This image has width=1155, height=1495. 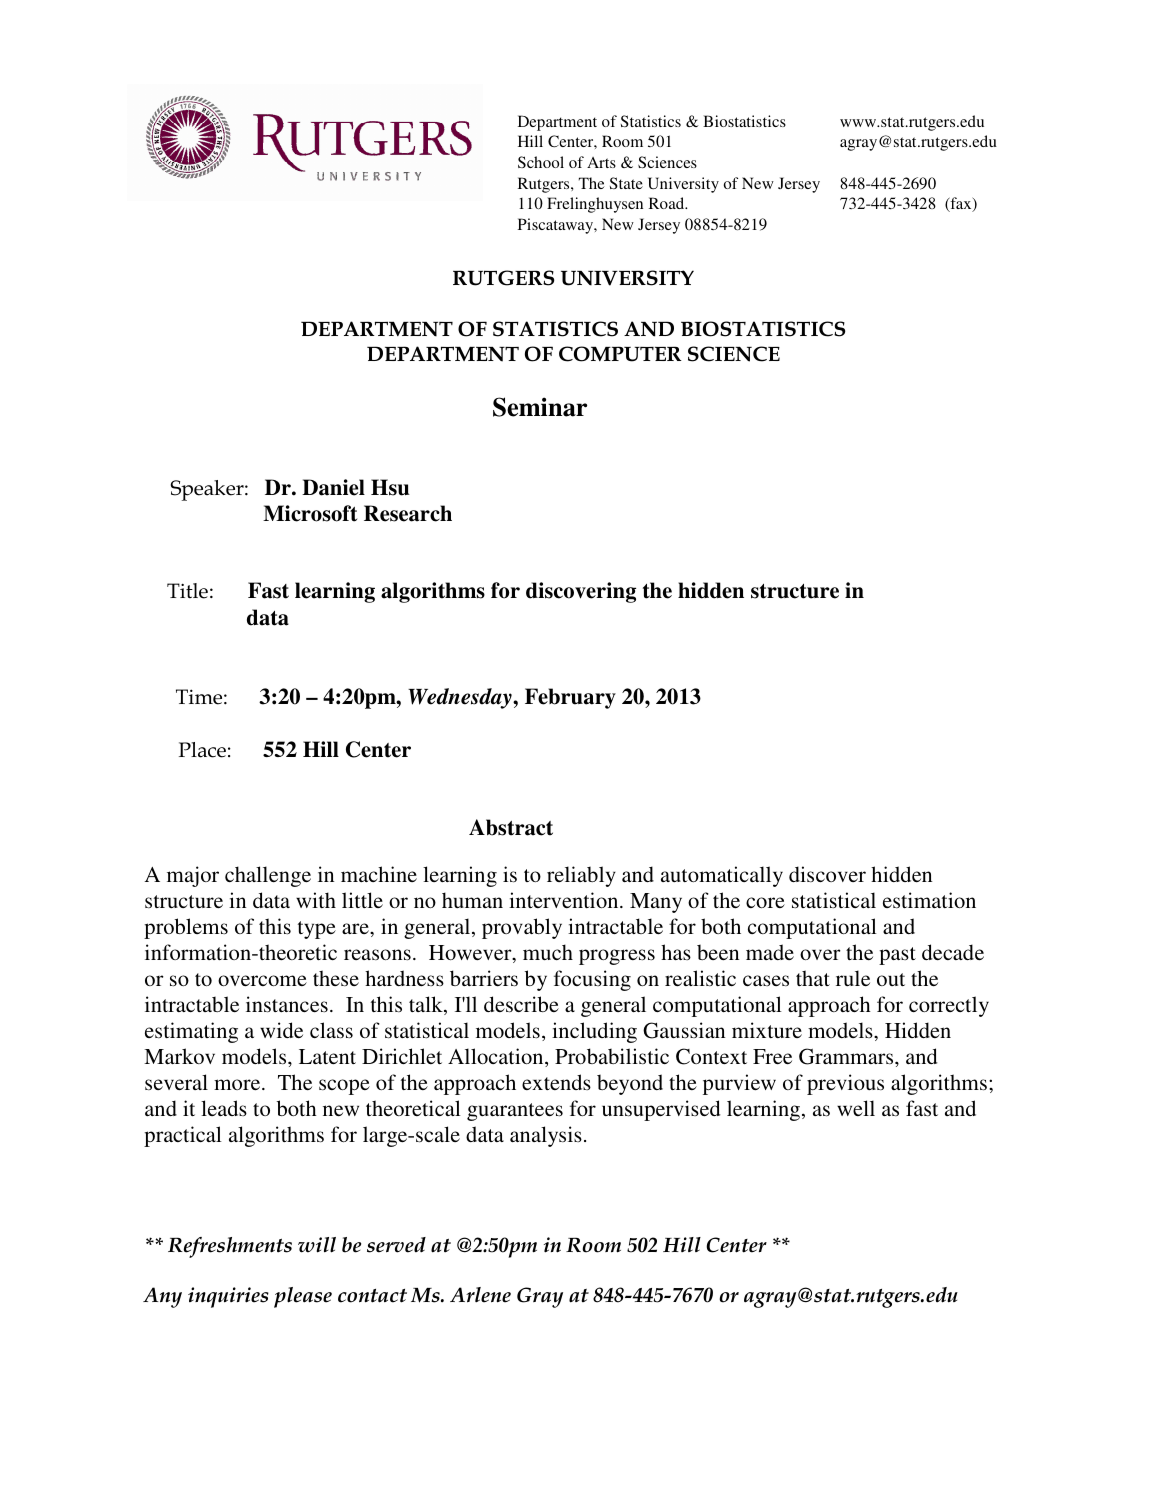 What do you see at coordinates (230, 1247) in the image?
I see `Refreshments` at bounding box center [230, 1247].
